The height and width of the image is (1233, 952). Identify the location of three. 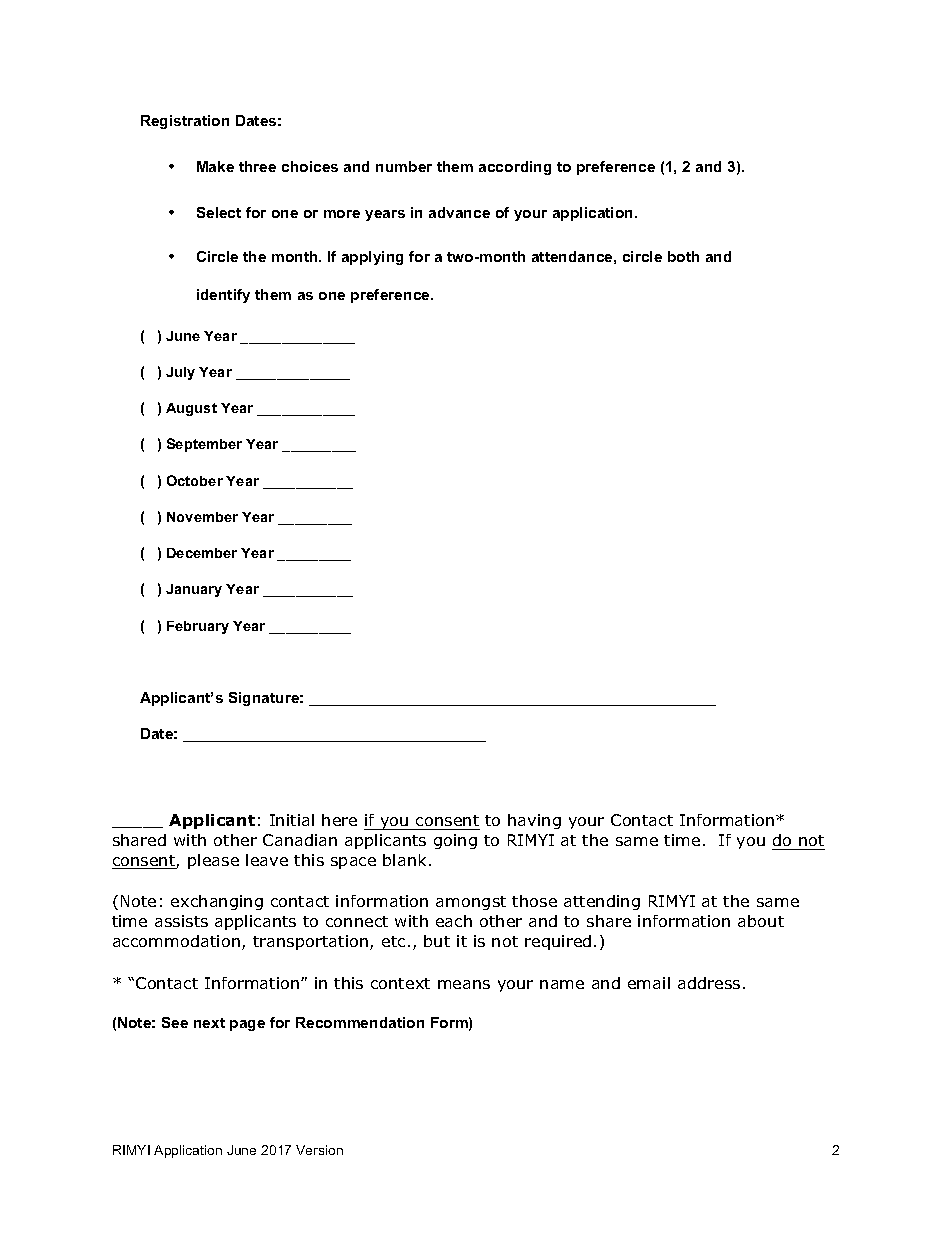
(257, 166).
